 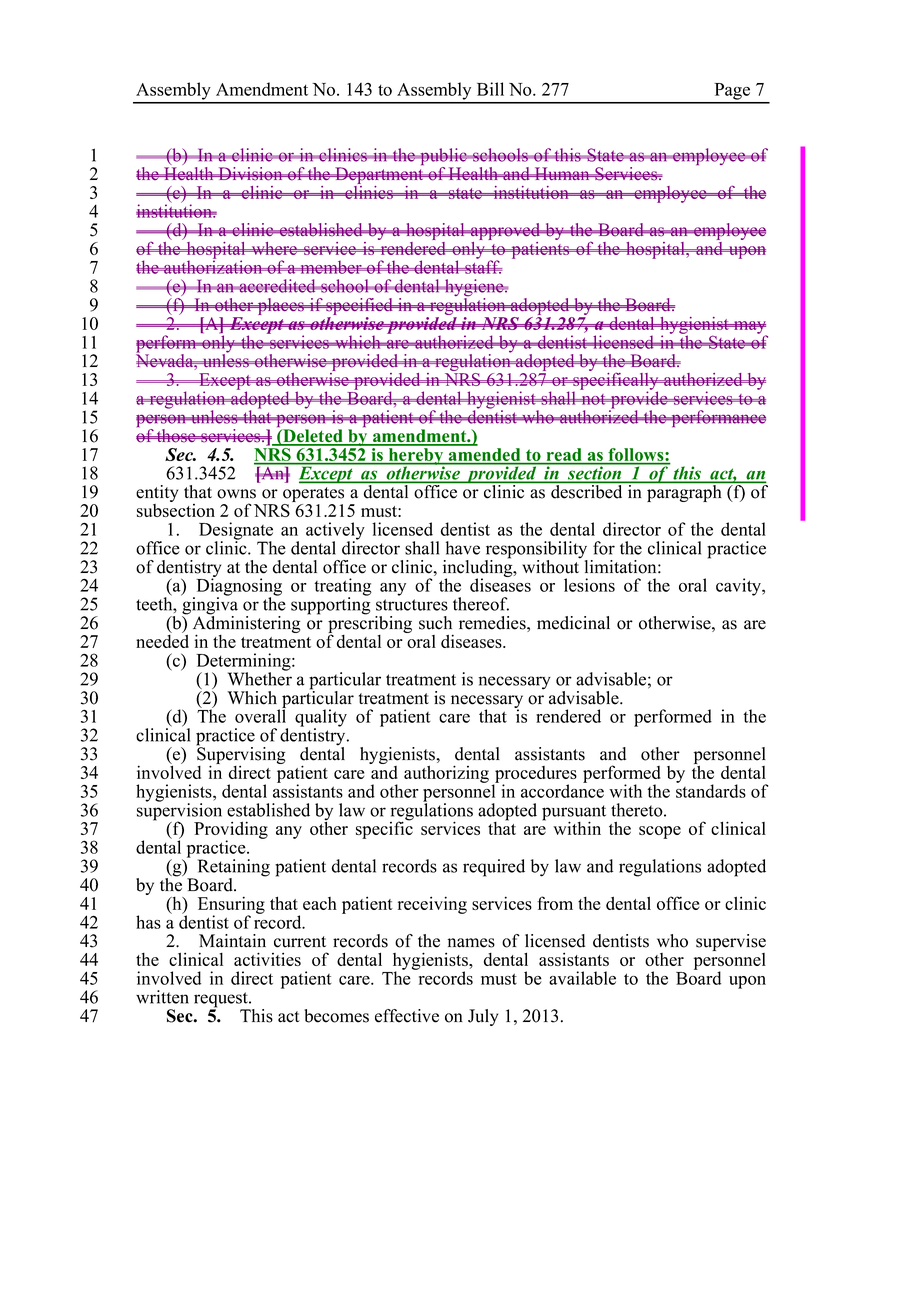 I want to click on specified, so click(x=360, y=308).
